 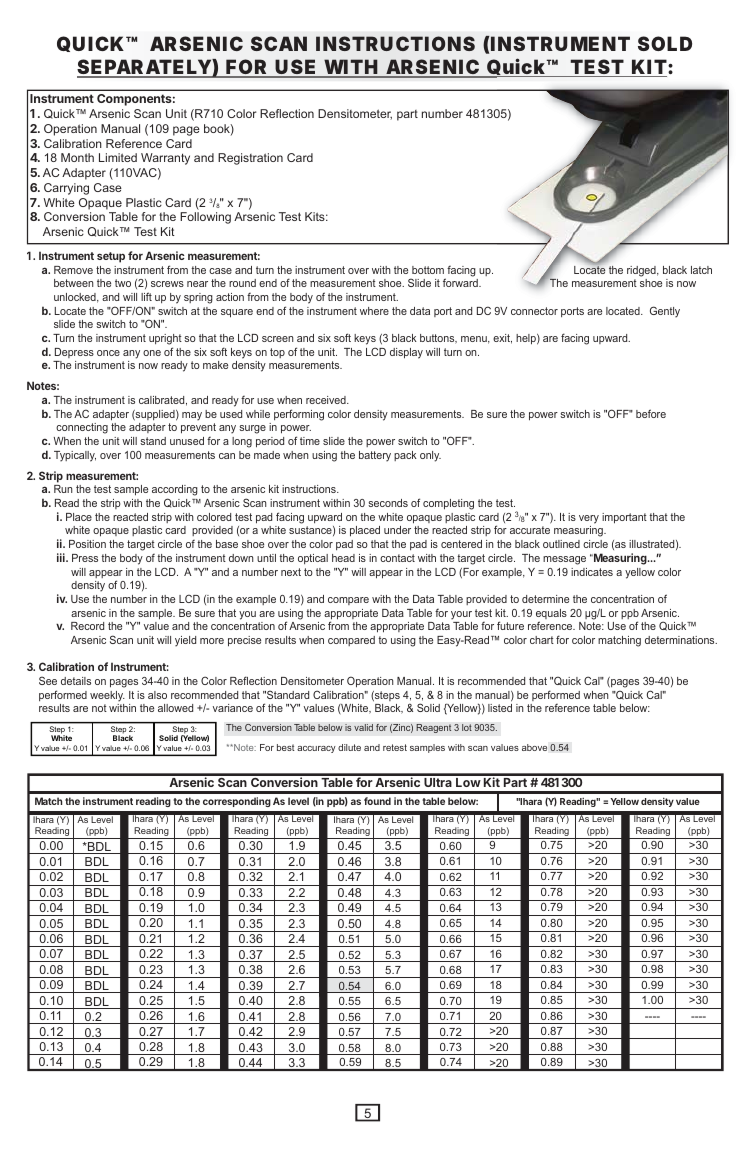 I want to click on Record, so click(x=87, y=626).
